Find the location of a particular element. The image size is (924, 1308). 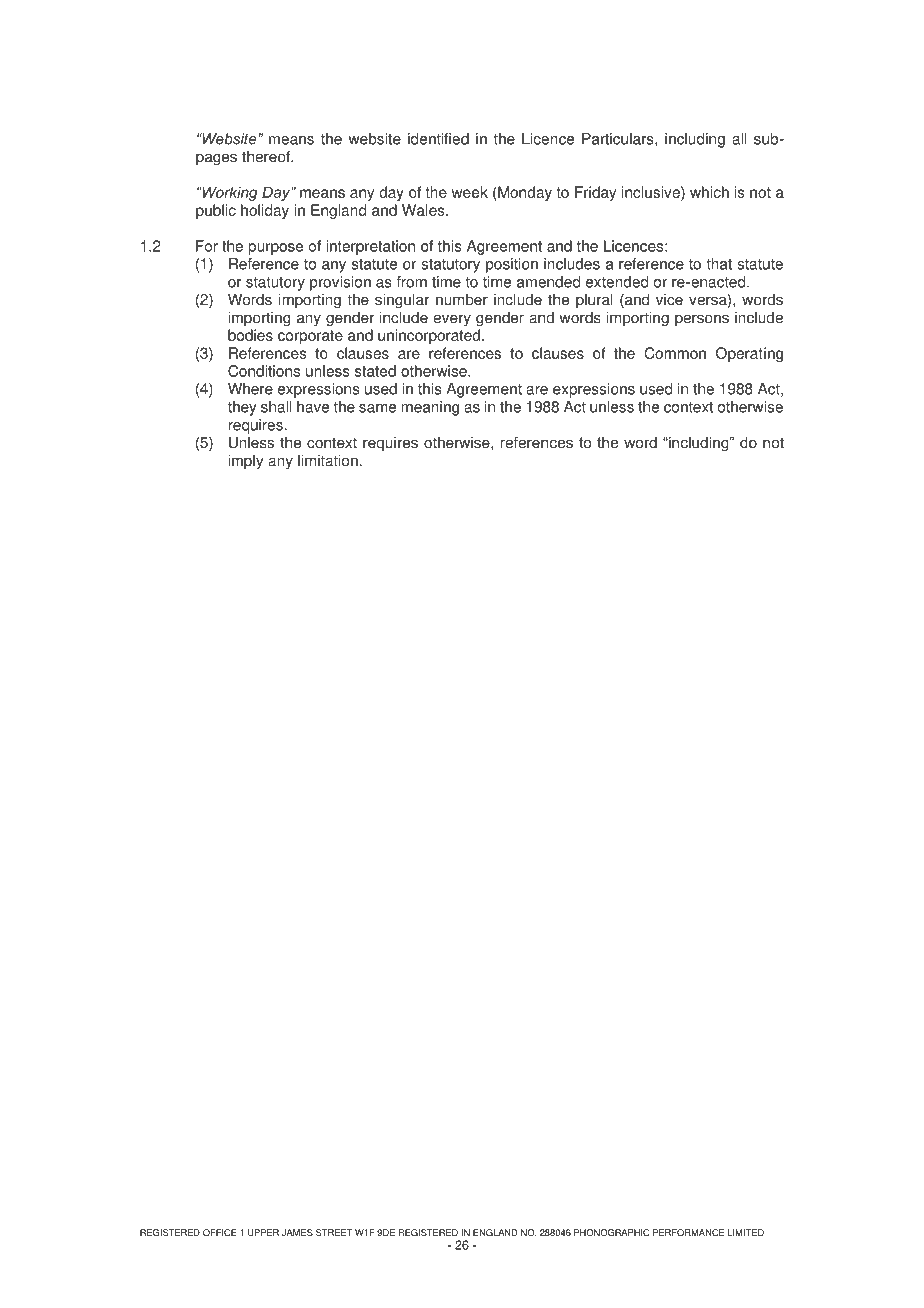

meaning is located at coordinates (430, 408).
